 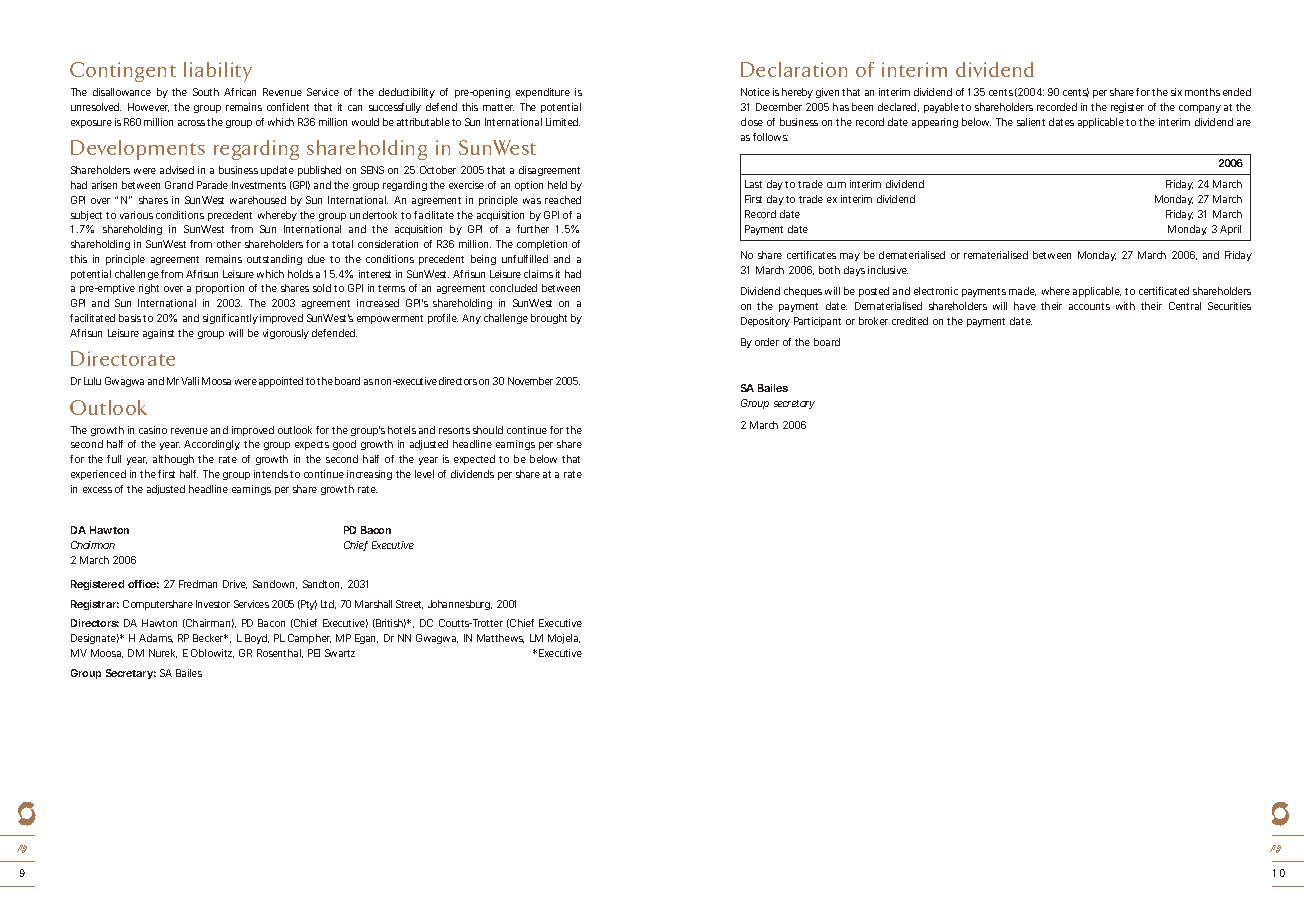 What do you see at coordinates (240, 92) in the image?
I see `African` at bounding box center [240, 92].
